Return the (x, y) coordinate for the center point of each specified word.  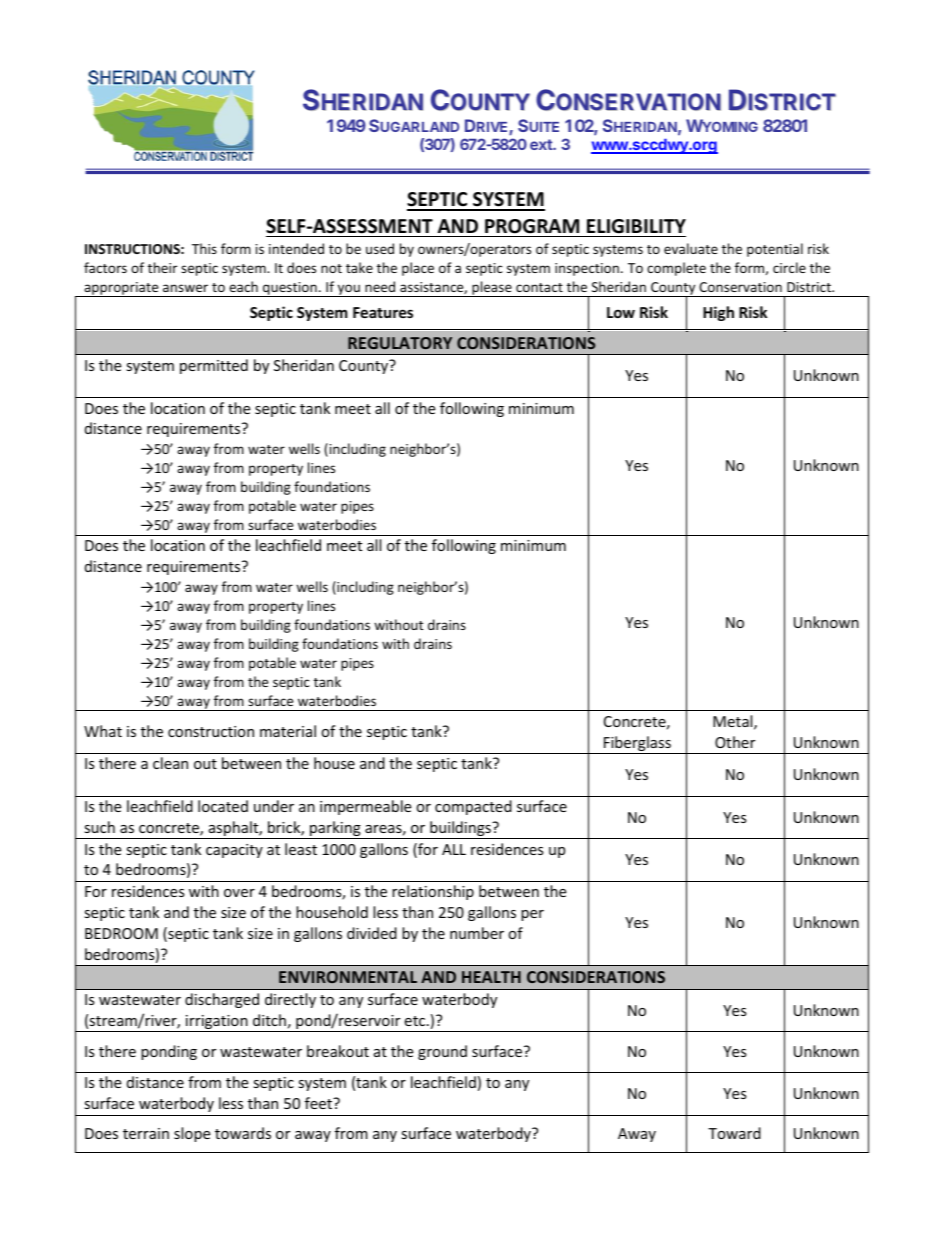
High (718, 313)
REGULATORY (400, 343)
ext (542, 144)
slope (192, 1134)
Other (735, 742)
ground (442, 1052)
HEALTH (491, 977)
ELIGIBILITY (636, 226)
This (204, 248)
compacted (473, 807)
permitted (214, 366)
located (223, 806)
